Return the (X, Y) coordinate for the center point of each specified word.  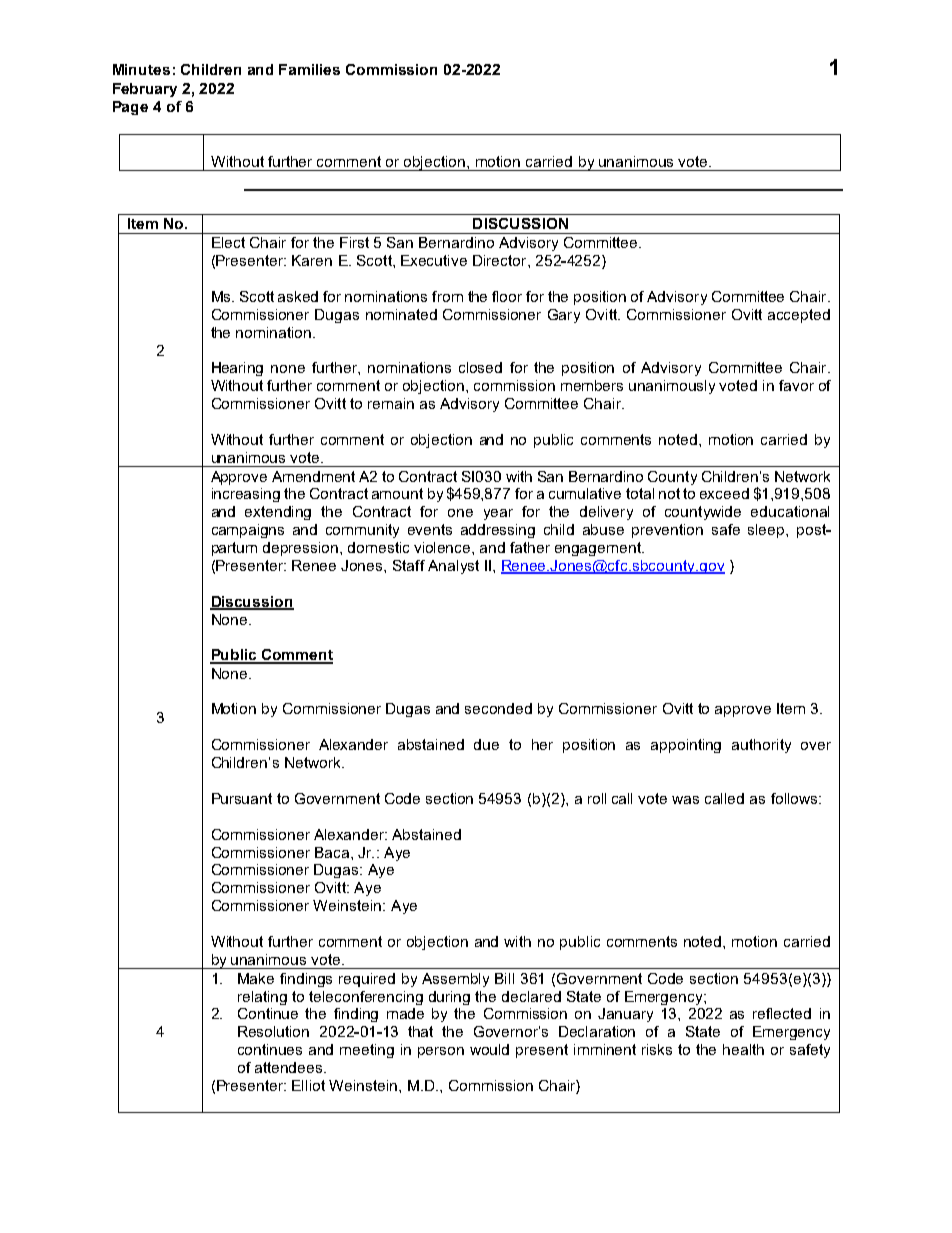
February (145, 90)
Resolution (273, 1031)
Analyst (453, 567)
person (441, 1052)
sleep (767, 531)
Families (309, 69)
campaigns (248, 531)
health (743, 1049)
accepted (799, 316)
